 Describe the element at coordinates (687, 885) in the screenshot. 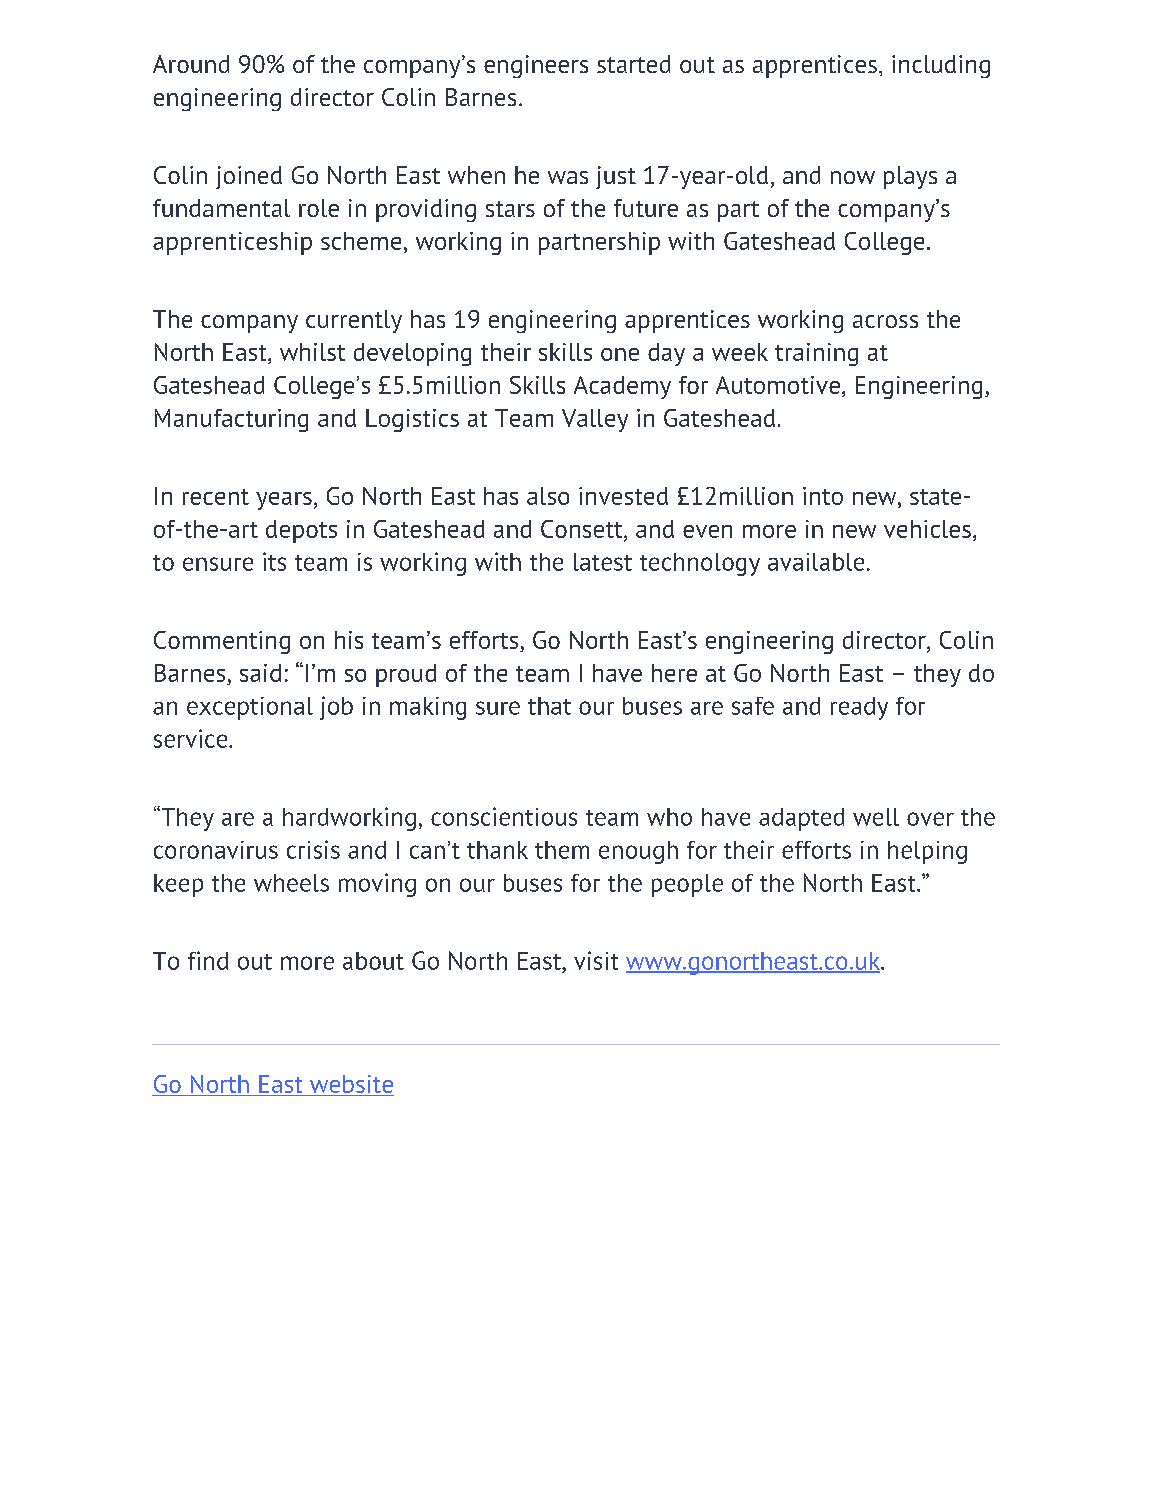

I see `people` at that location.
